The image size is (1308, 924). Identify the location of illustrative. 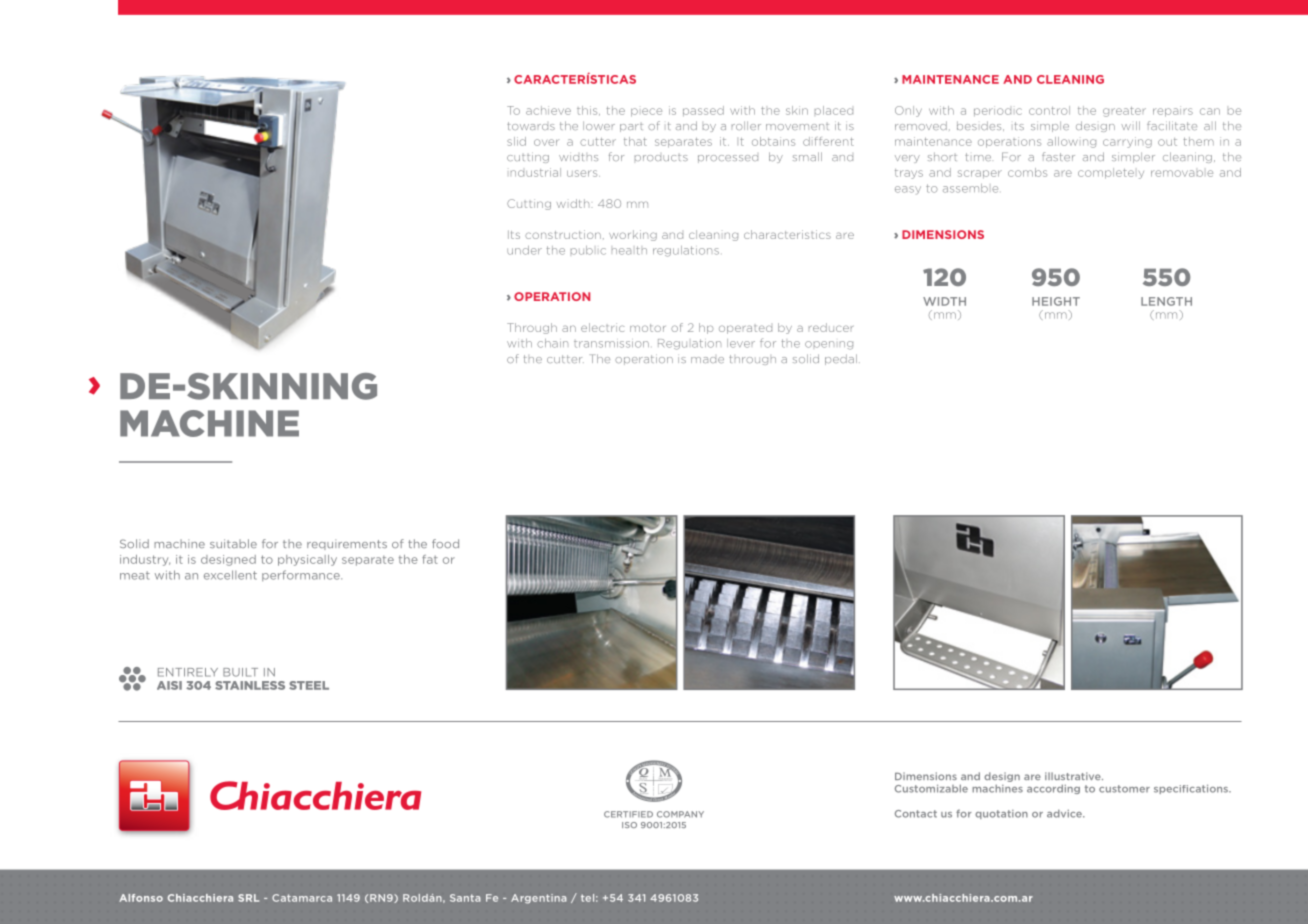
(1074, 776).
